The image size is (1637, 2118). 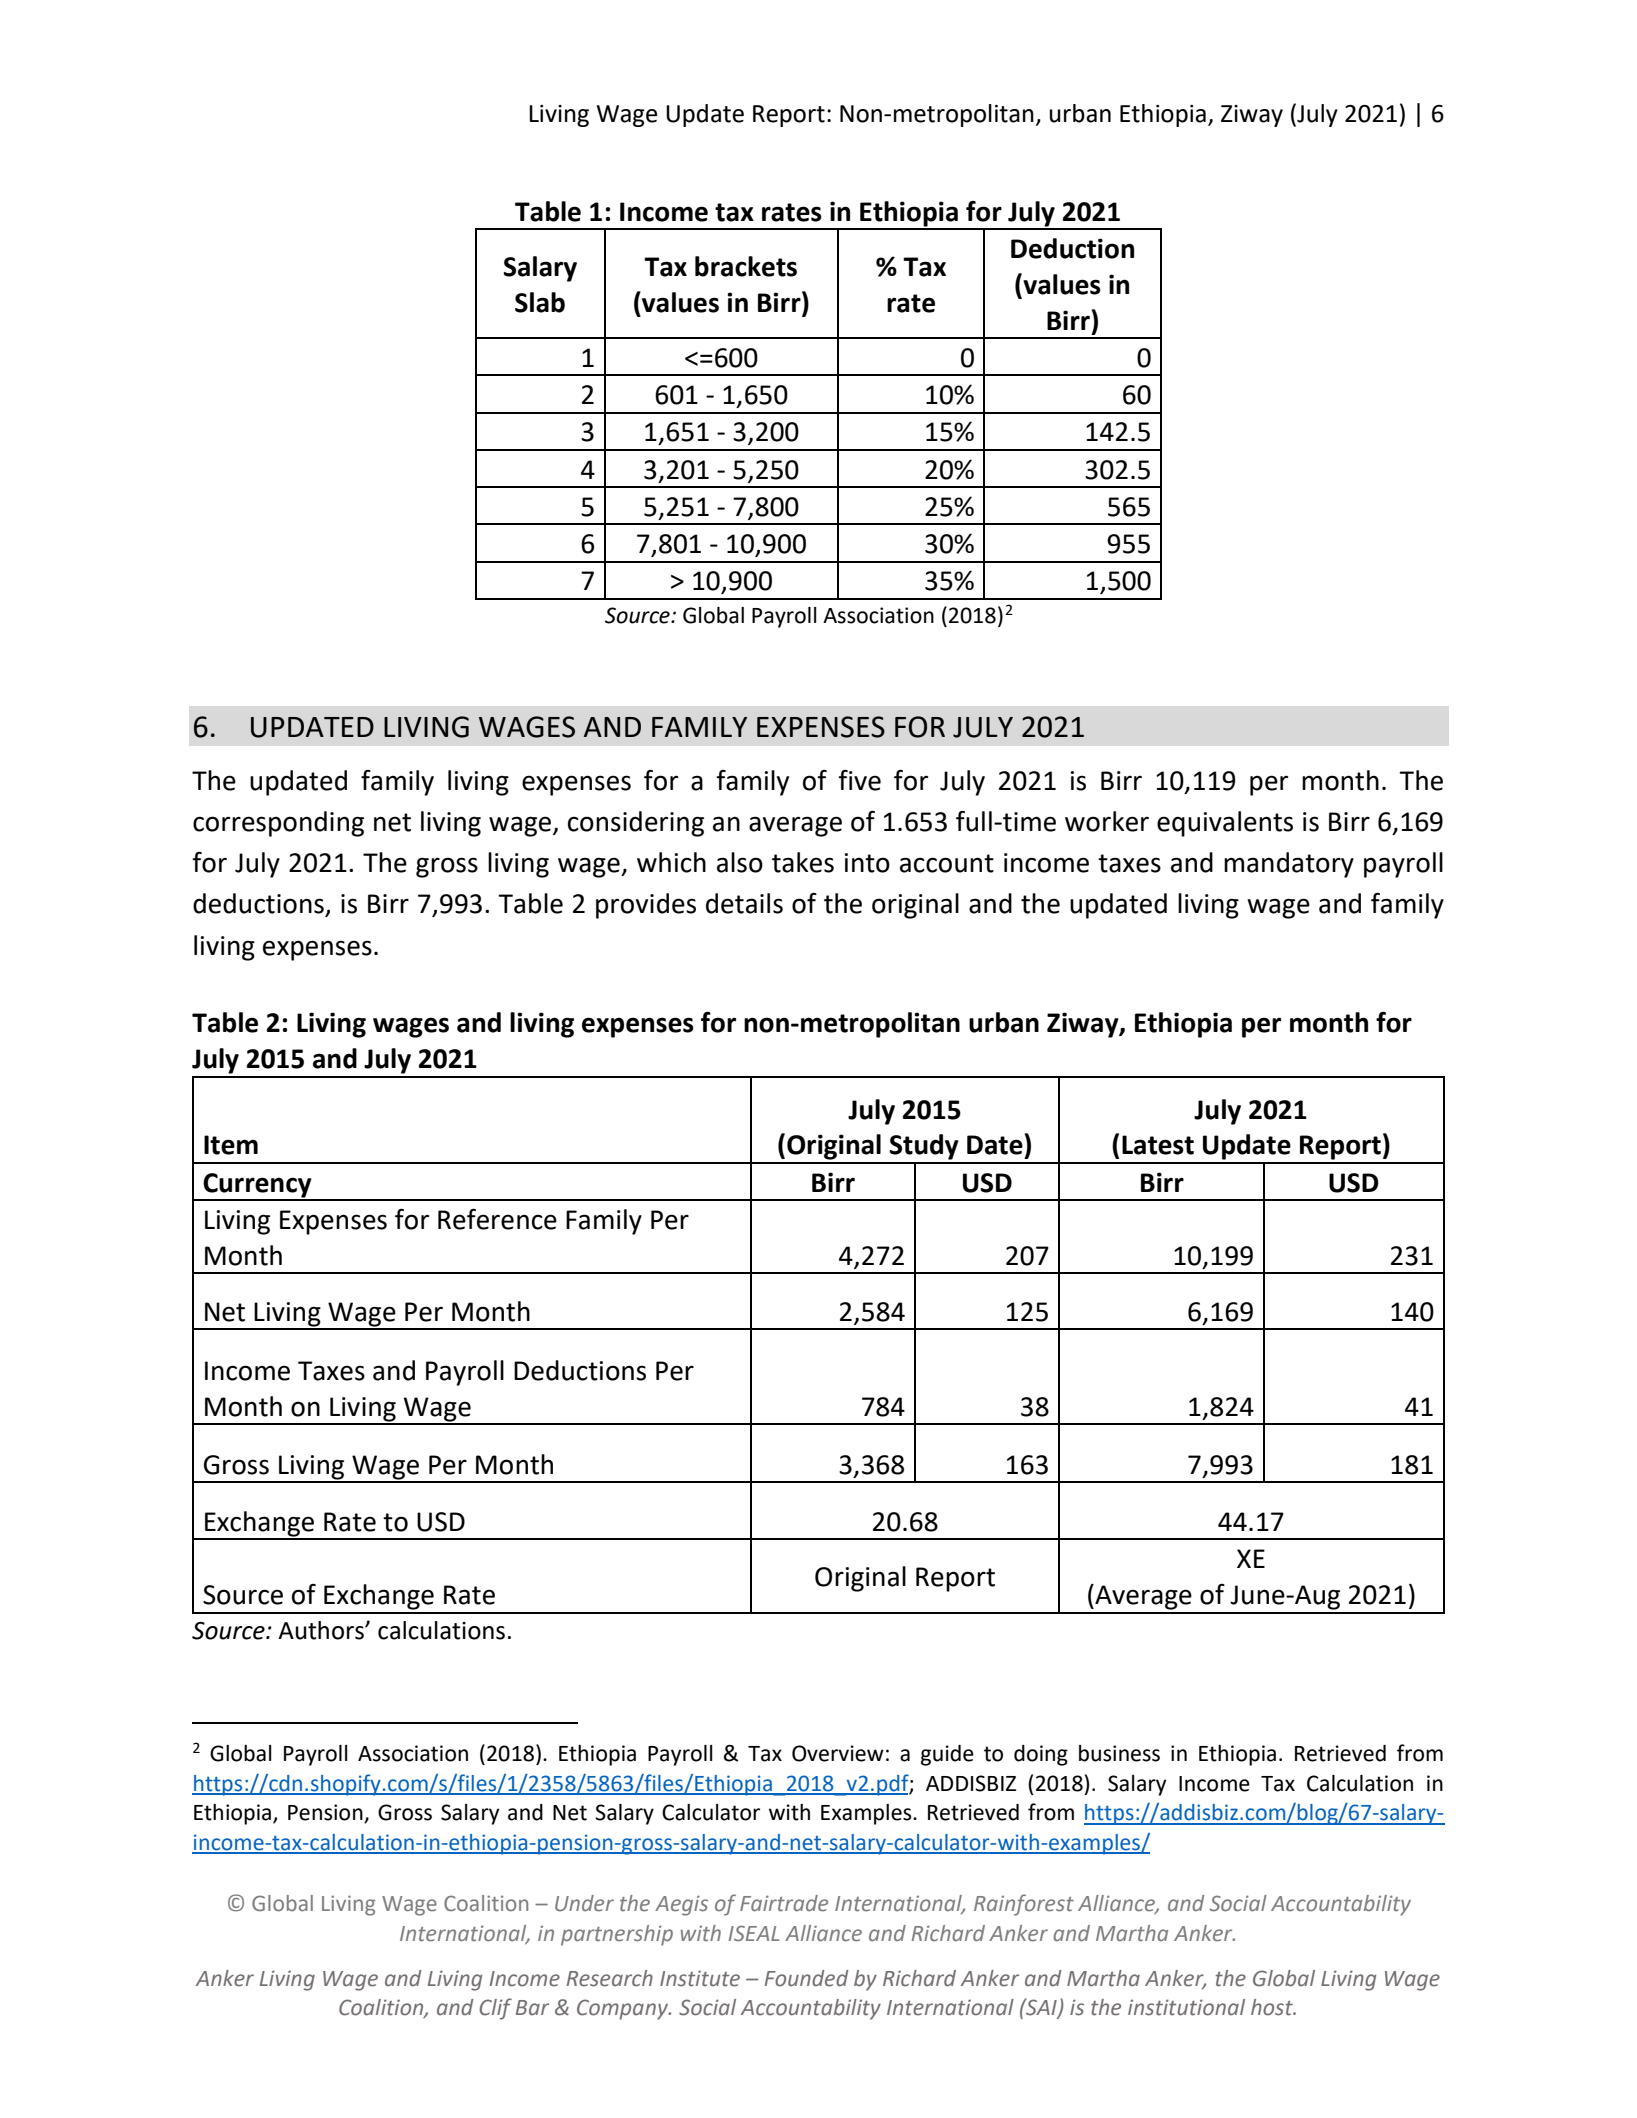 I want to click on corresponding, so click(x=278, y=824).
